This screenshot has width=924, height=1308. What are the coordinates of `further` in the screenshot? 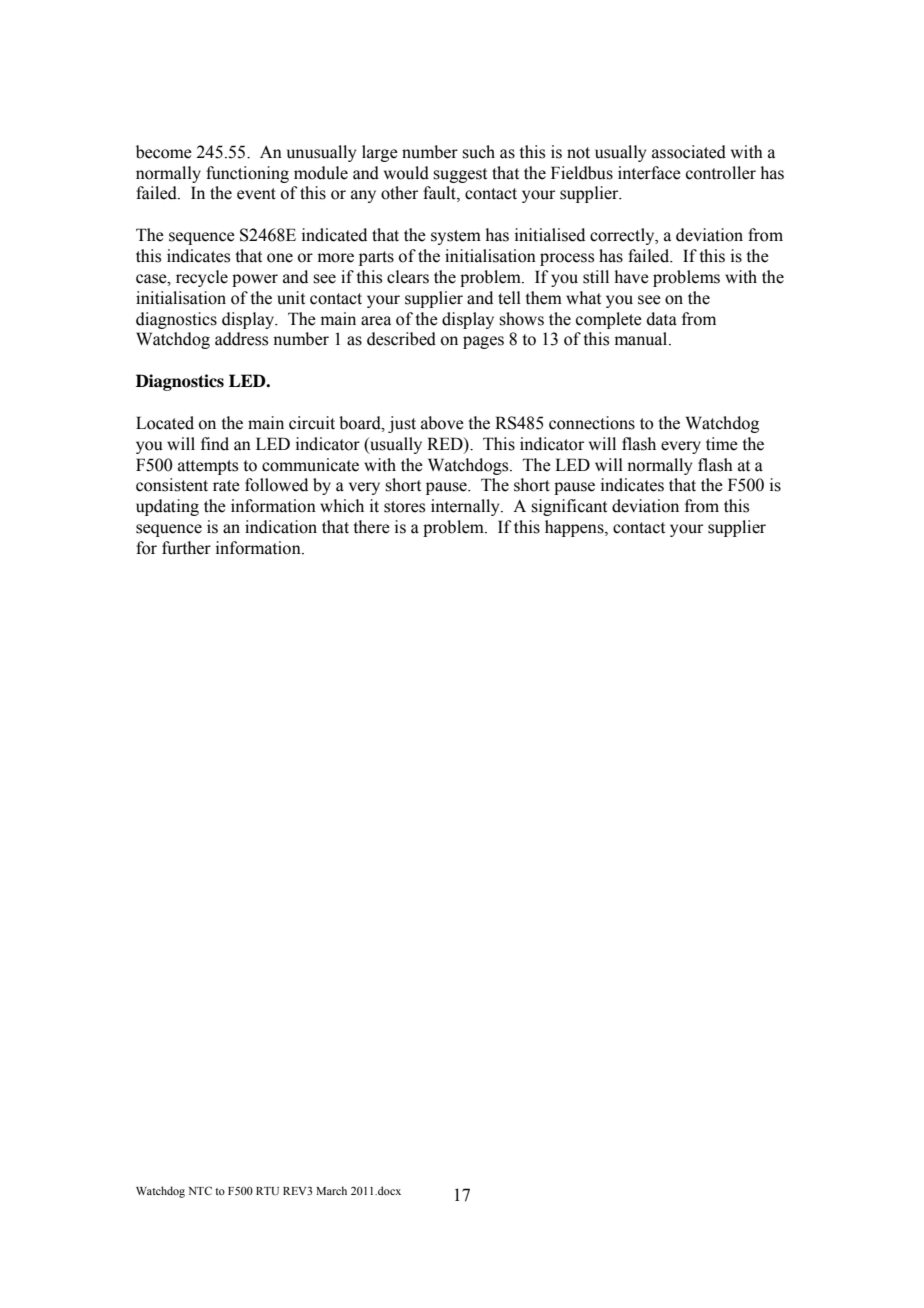 It's located at (186, 548).
